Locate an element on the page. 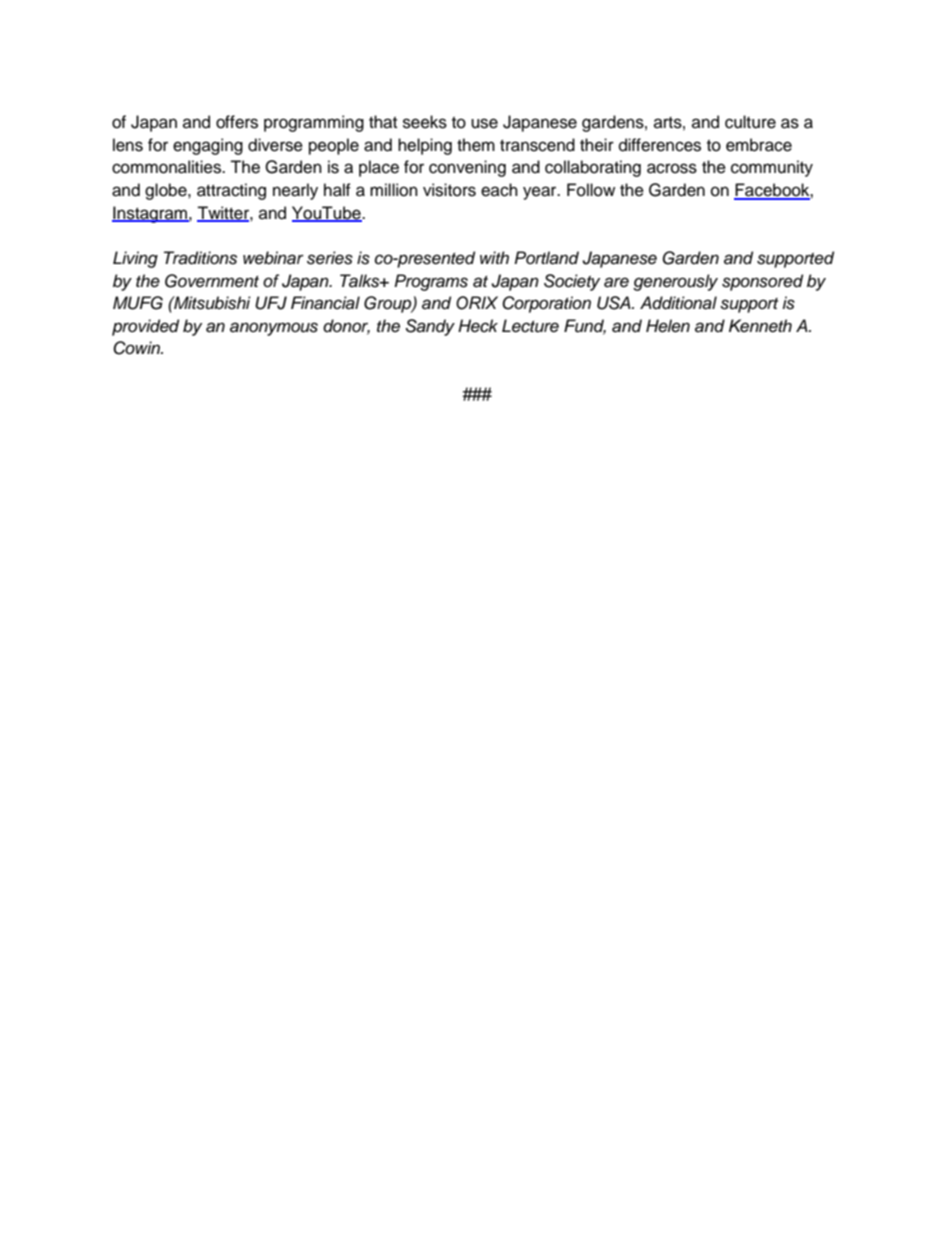  culture is located at coordinates (750, 122).
